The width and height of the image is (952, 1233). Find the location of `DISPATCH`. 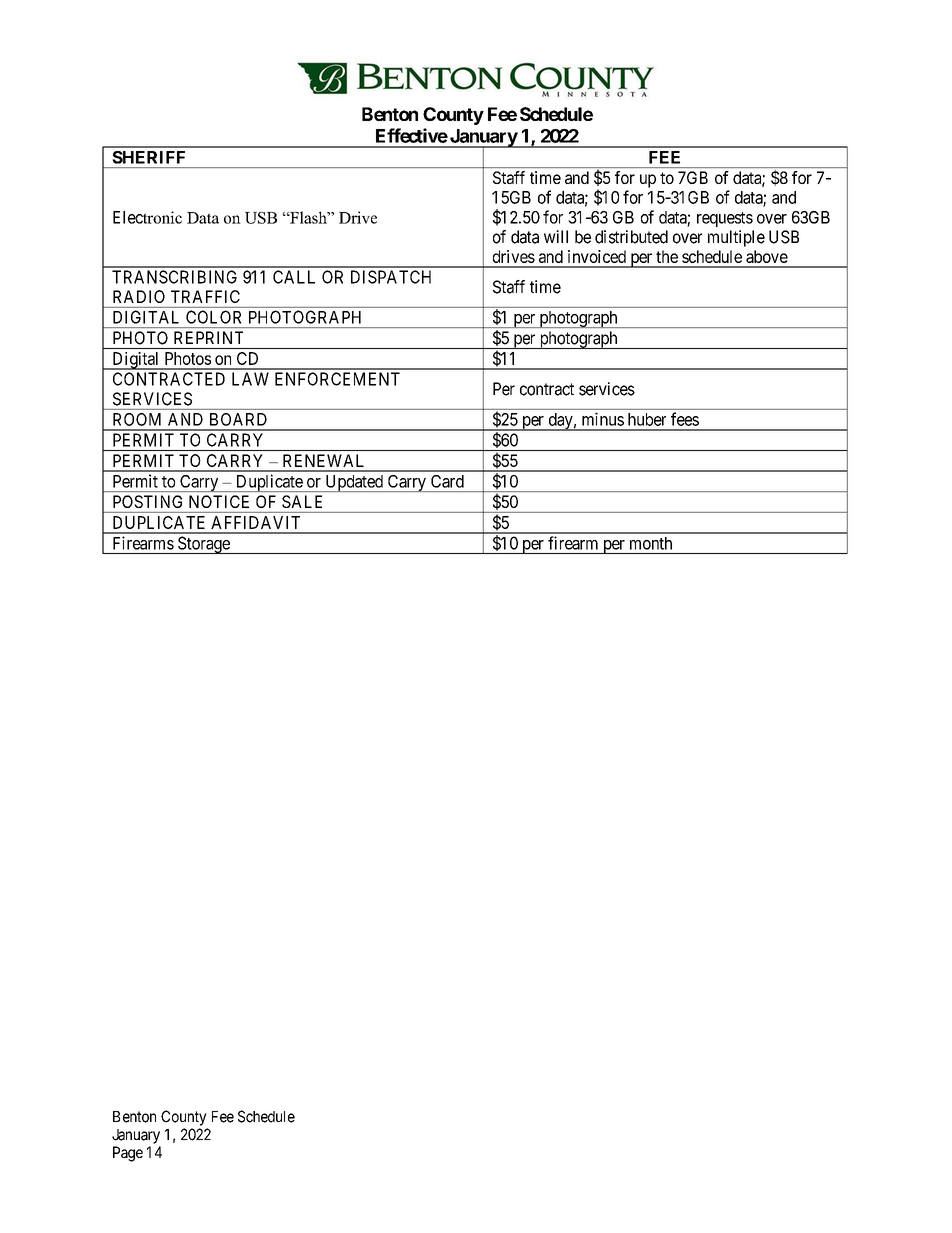

DISPATCH is located at coordinates (391, 277).
